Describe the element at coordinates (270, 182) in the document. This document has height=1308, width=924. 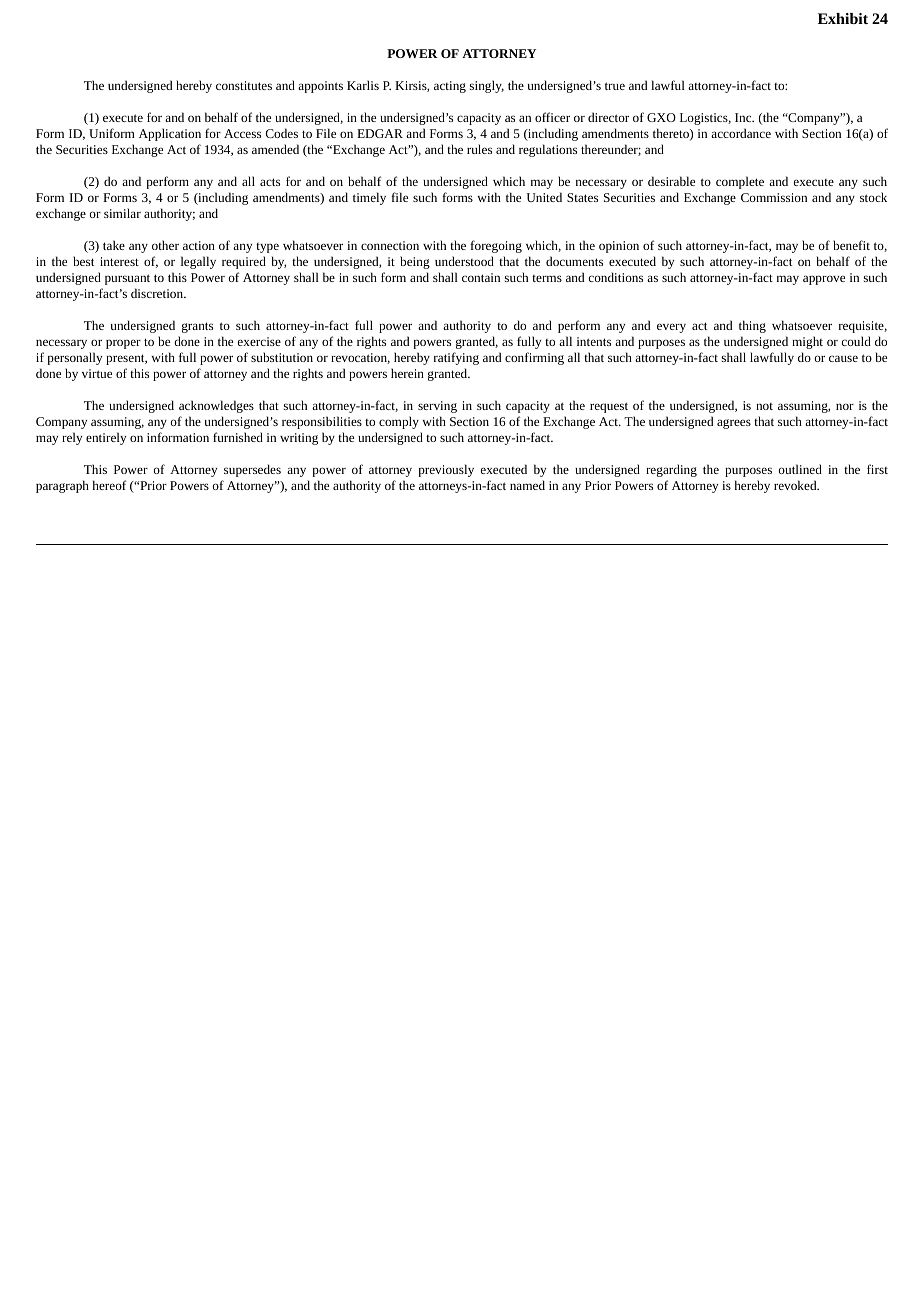
I see `acts` at that location.
